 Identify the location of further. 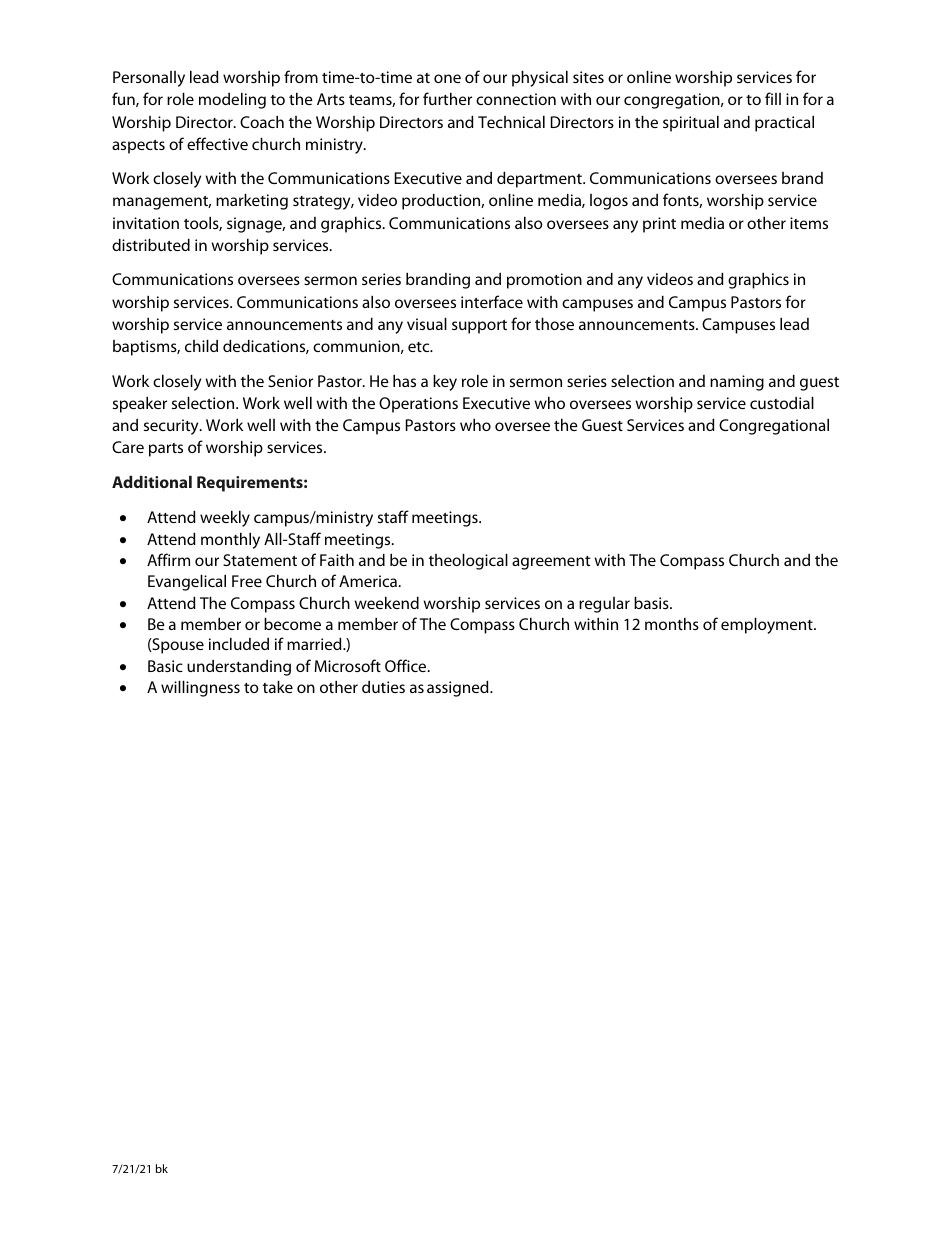
(447, 98).
